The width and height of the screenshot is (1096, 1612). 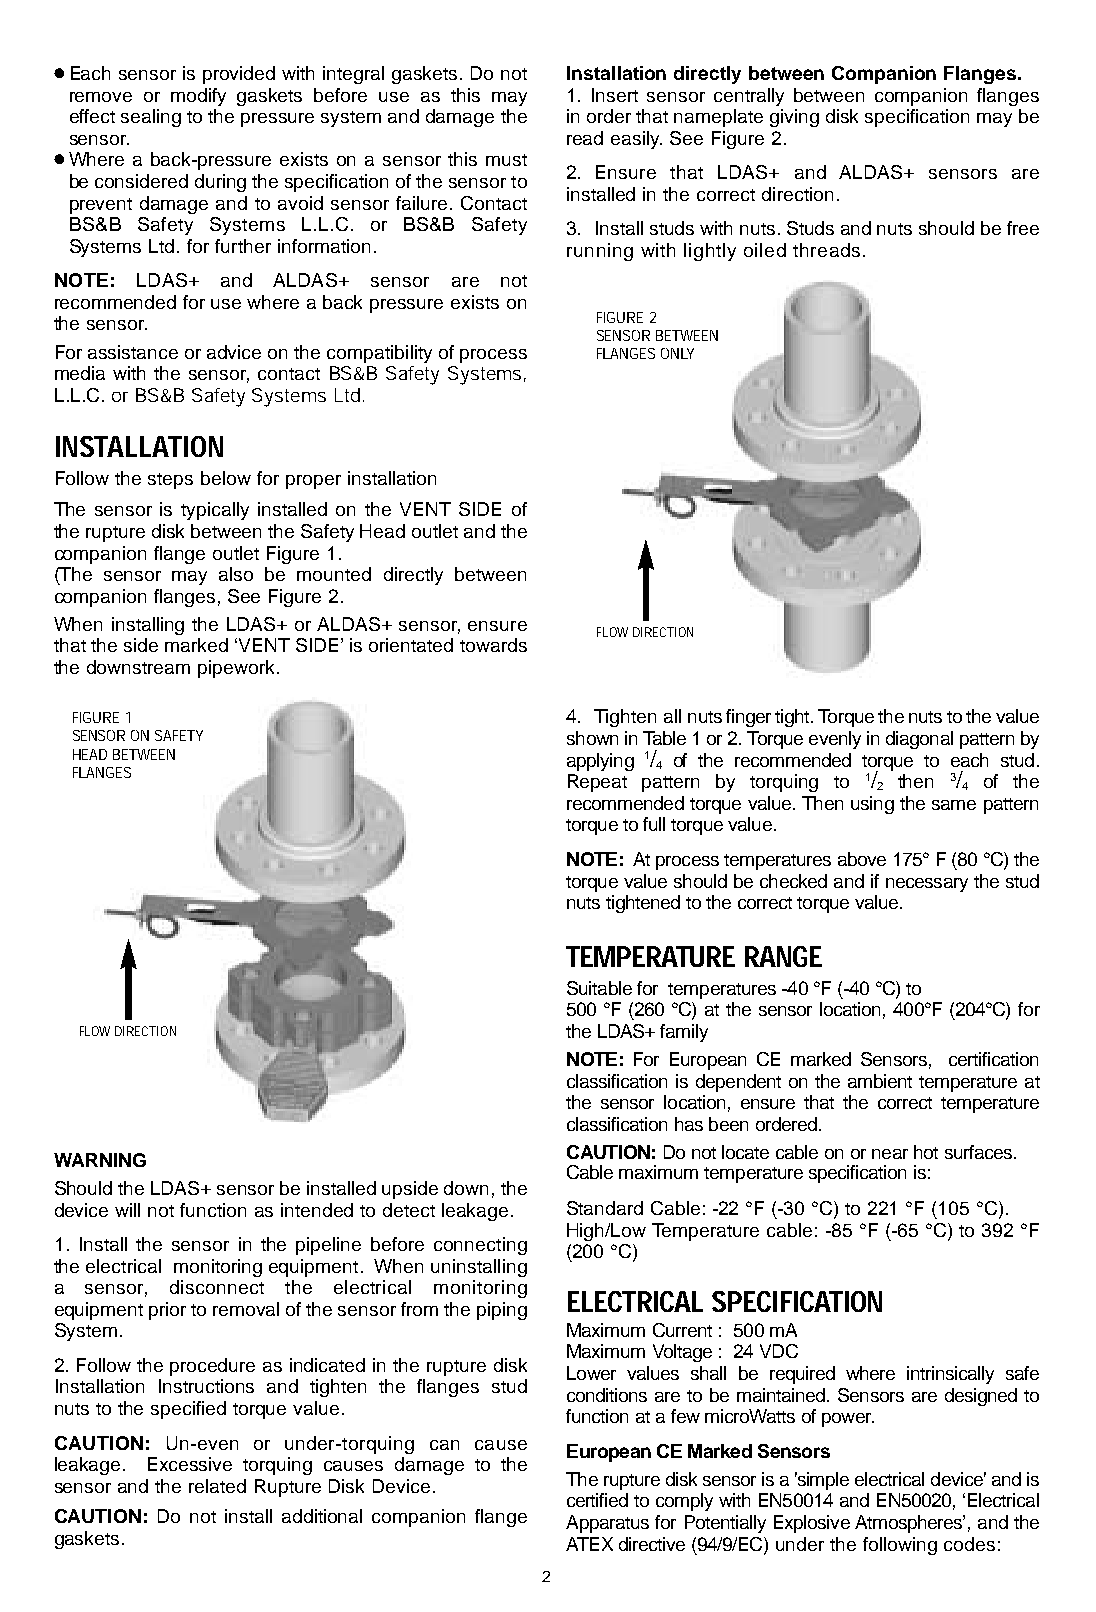 I want to click on certified, so click(x=597, y=1500).
